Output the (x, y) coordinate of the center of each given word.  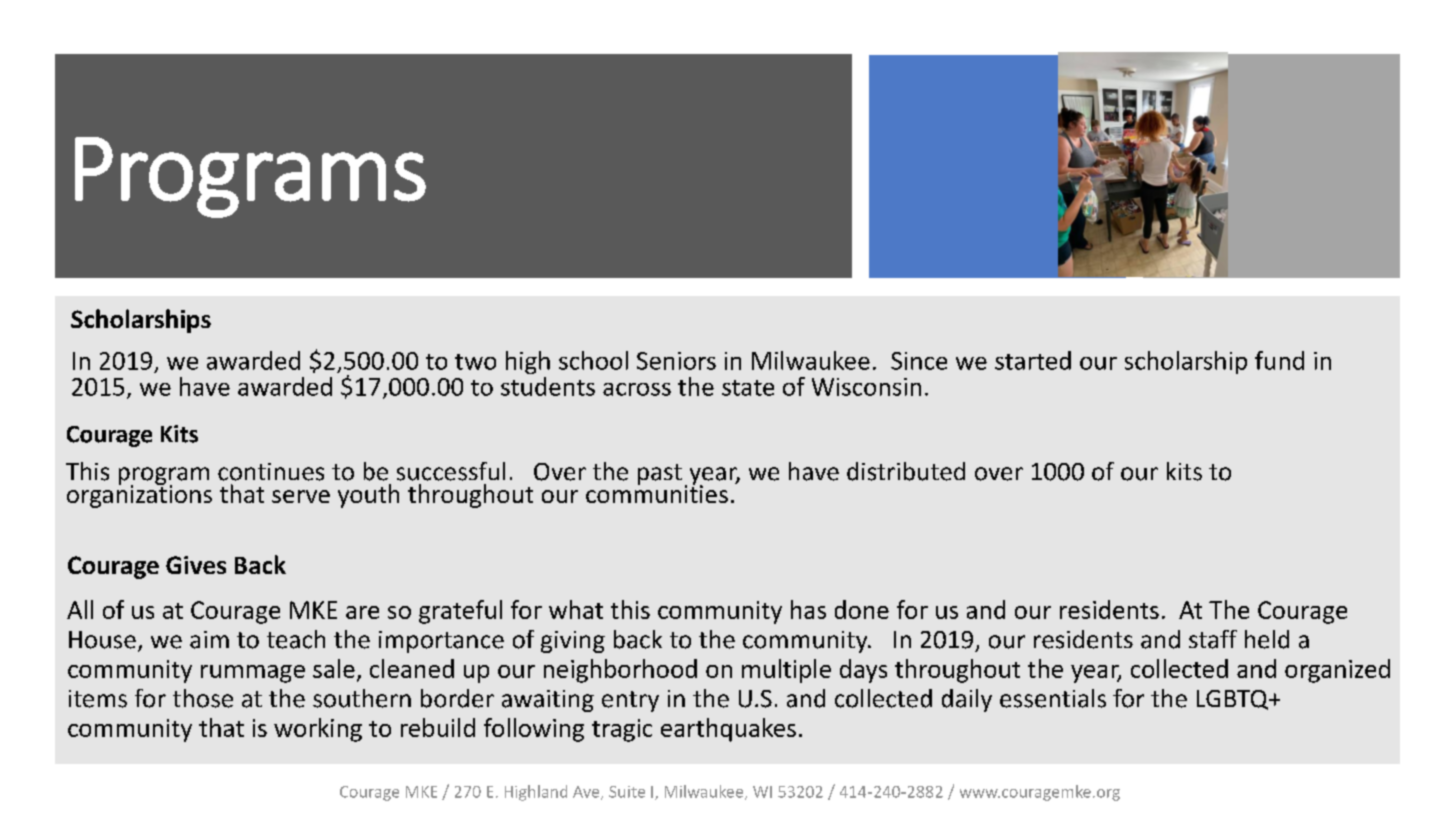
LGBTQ (1234, 700)
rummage (253, 674)
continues (271, 472)
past (660, 474)
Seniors (676, 361)
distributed (906, 471)
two (475, 362)
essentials (1053, 698)
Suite (627, 792)
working (318, 730)
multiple (786, 671)
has (808, 609)
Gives (196, 565)
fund (1279, 360)
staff (1213, 639)
